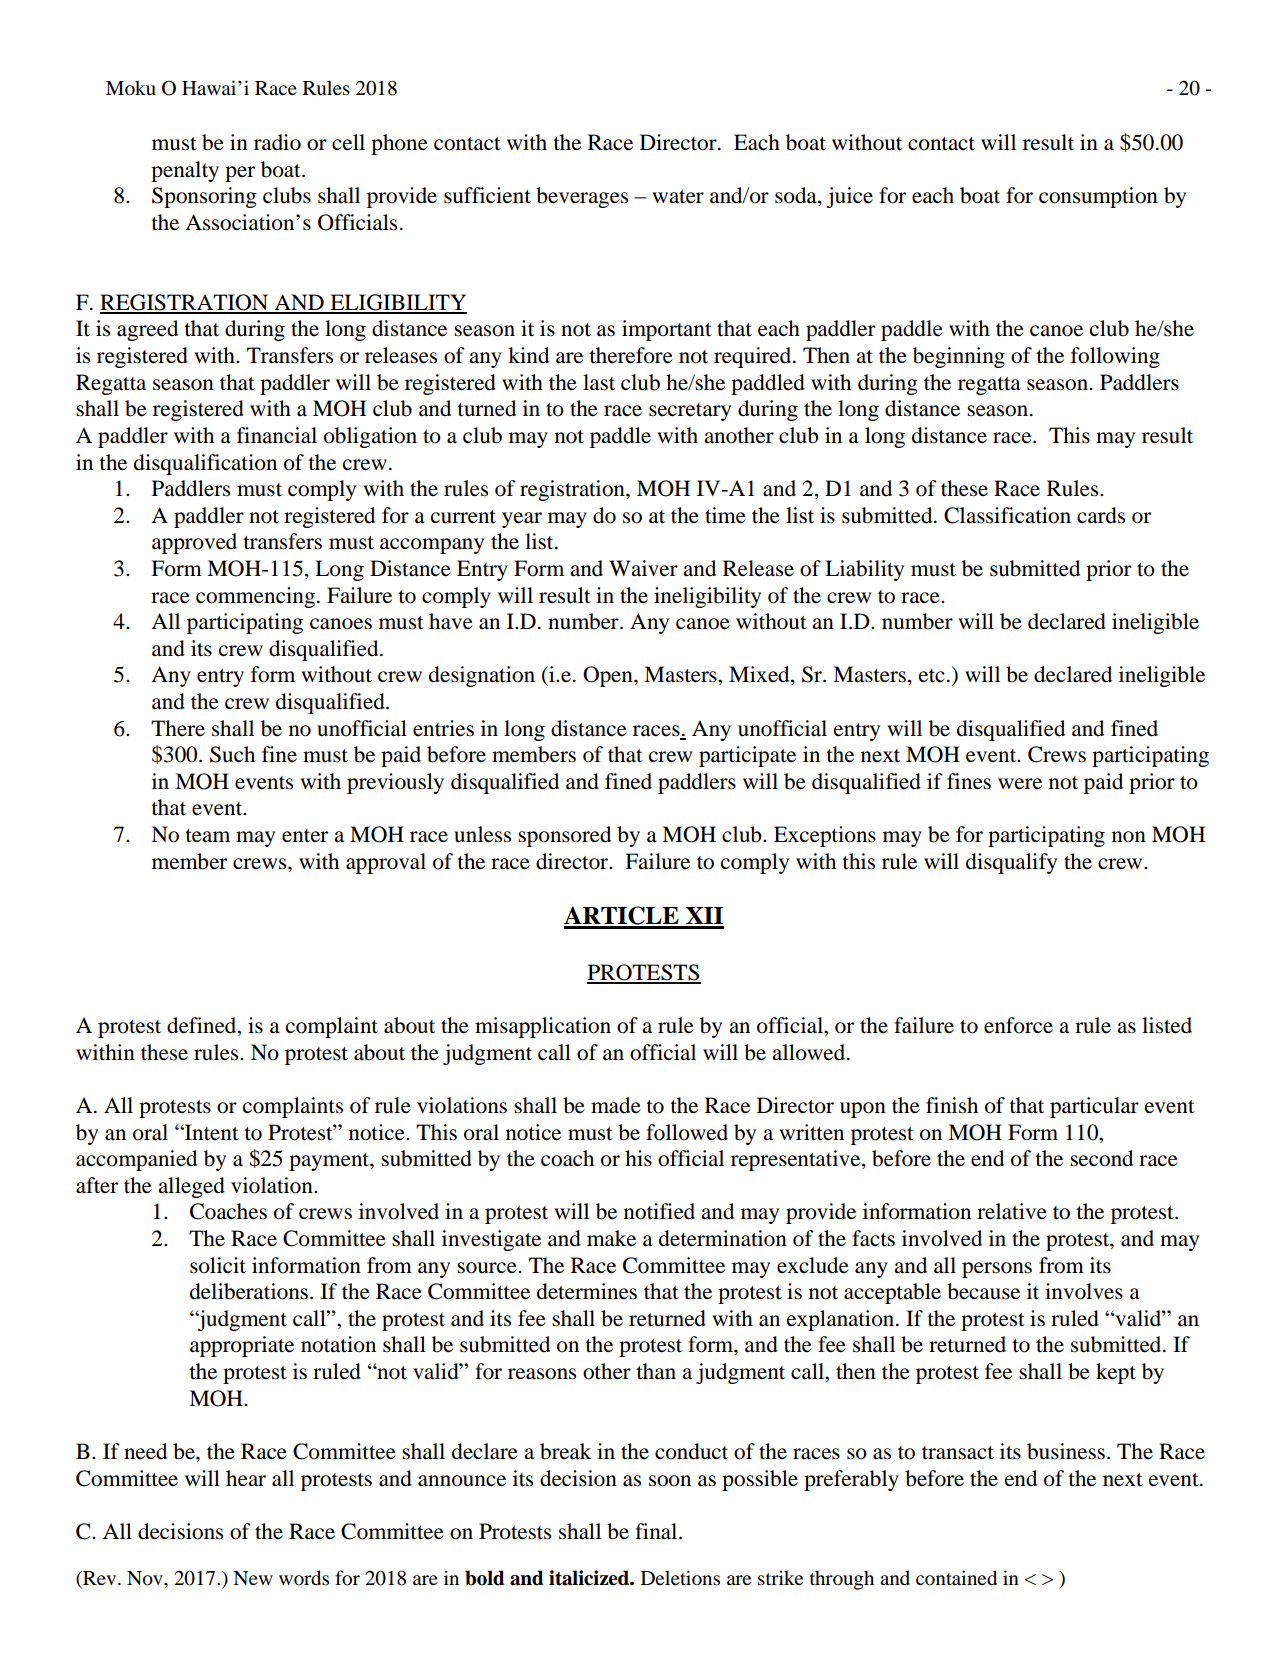 This image has height=1666, width=1288. I want to click on etc, so click(932, 676).
